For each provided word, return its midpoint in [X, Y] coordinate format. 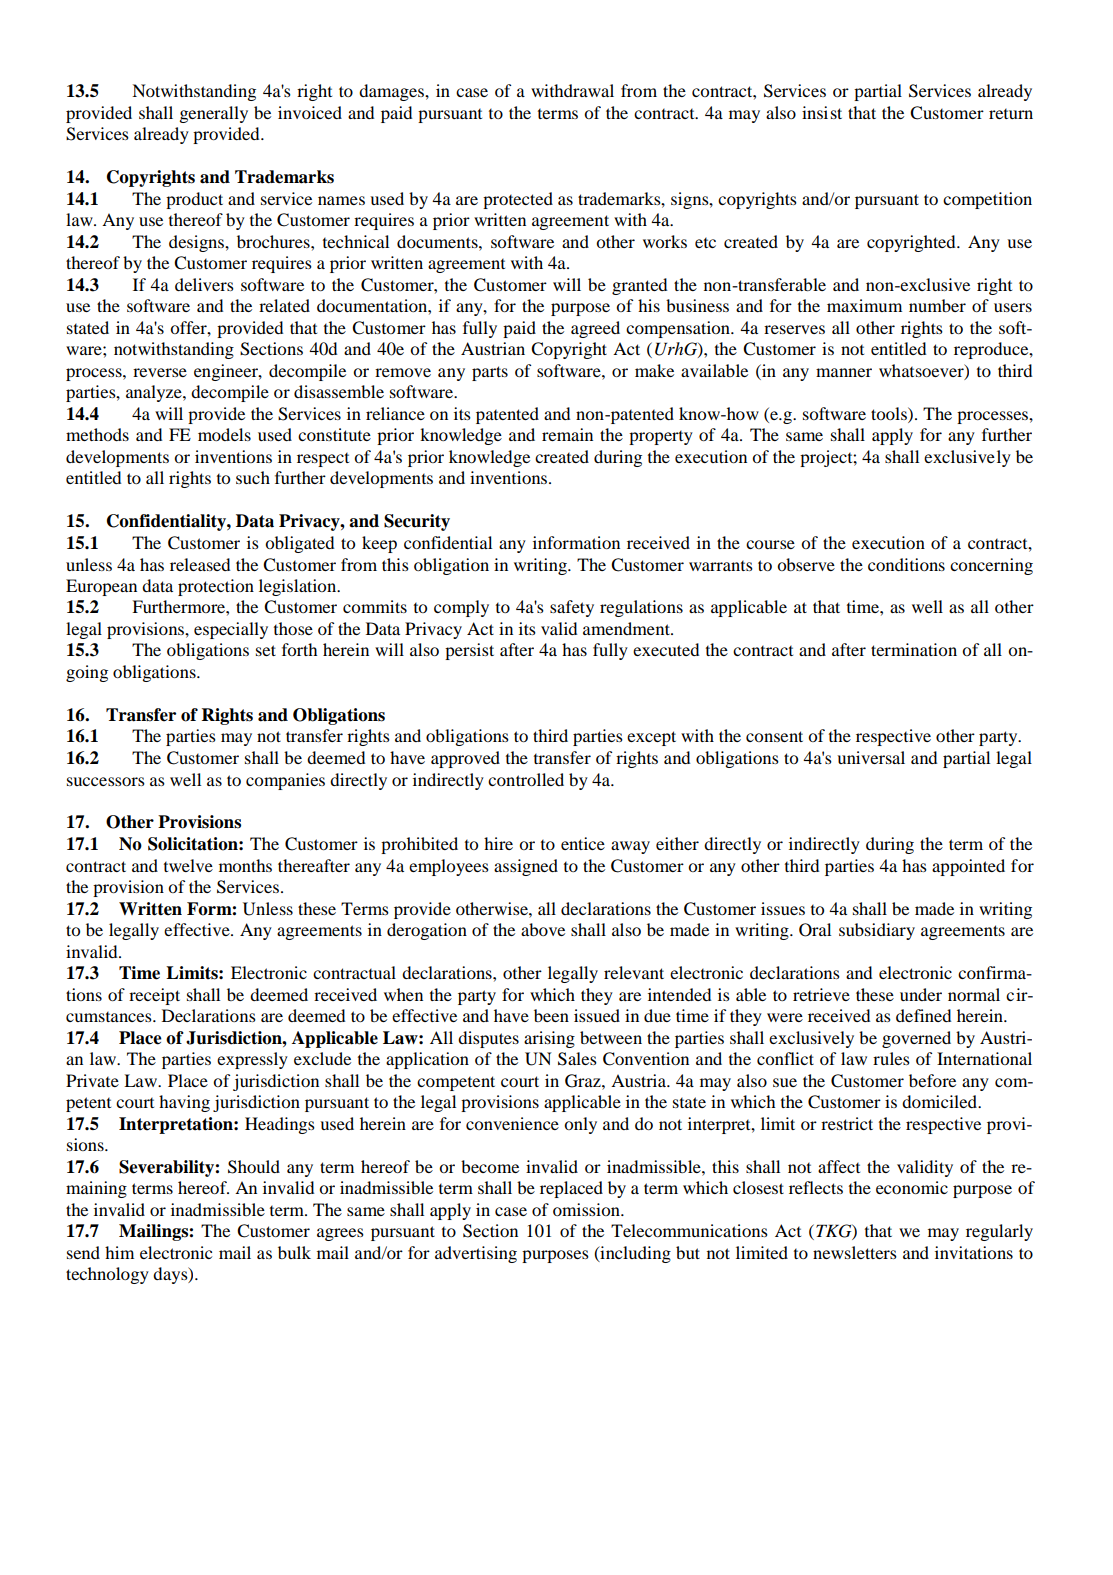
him [119, 1252]
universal [871, 757]
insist [822, 112]
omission [587, 1209]
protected [518, 200]
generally [213, 114]
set [266, 650]
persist [469, 651]
